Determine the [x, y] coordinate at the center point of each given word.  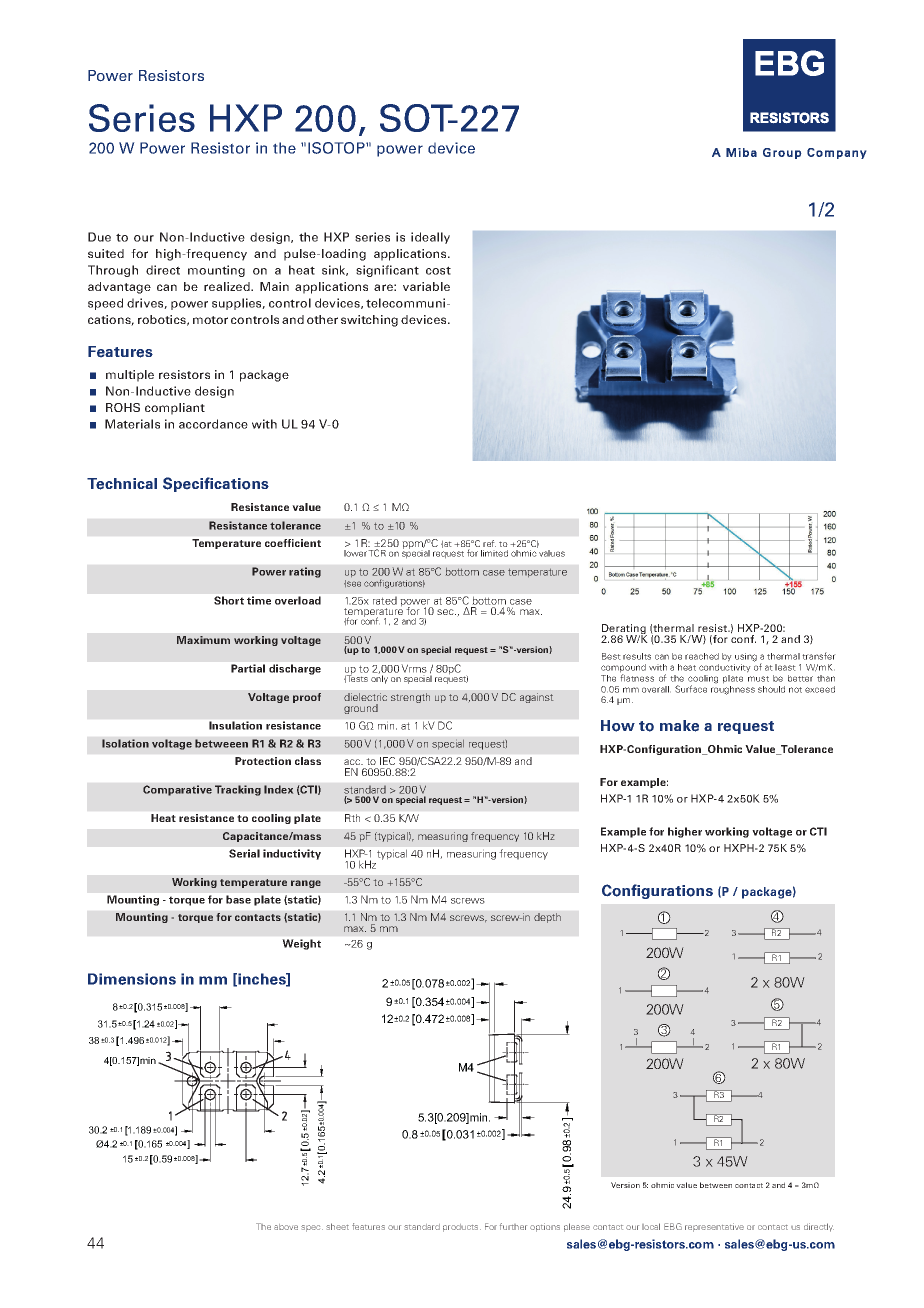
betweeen [221, 743]
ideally [430, 238]
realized [228, 286]
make [679, 726]
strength [410, 698]
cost [438, 270]
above [286, 1227]
